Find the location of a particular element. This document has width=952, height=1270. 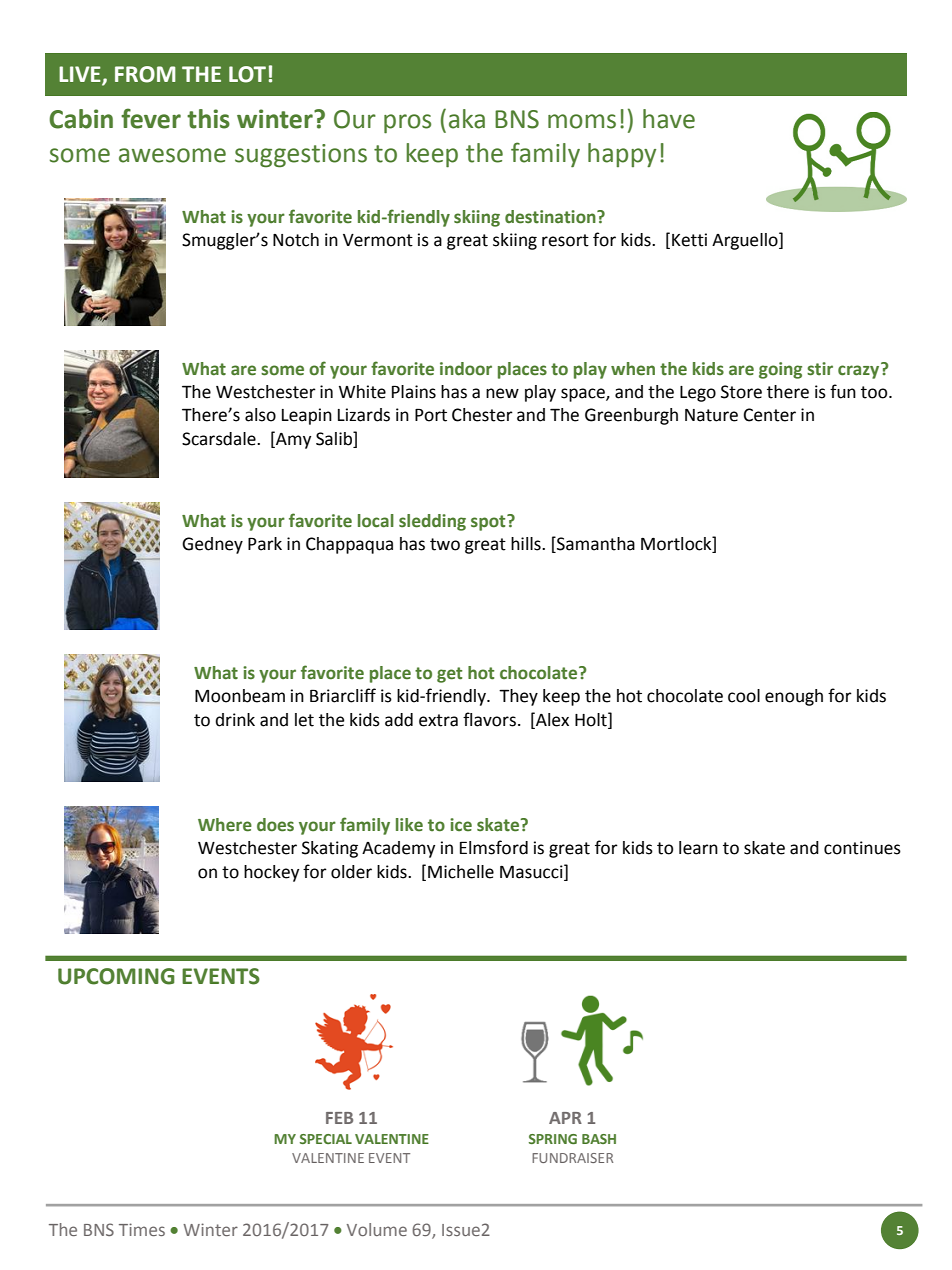

aka is located at coordinates (467, 119).
